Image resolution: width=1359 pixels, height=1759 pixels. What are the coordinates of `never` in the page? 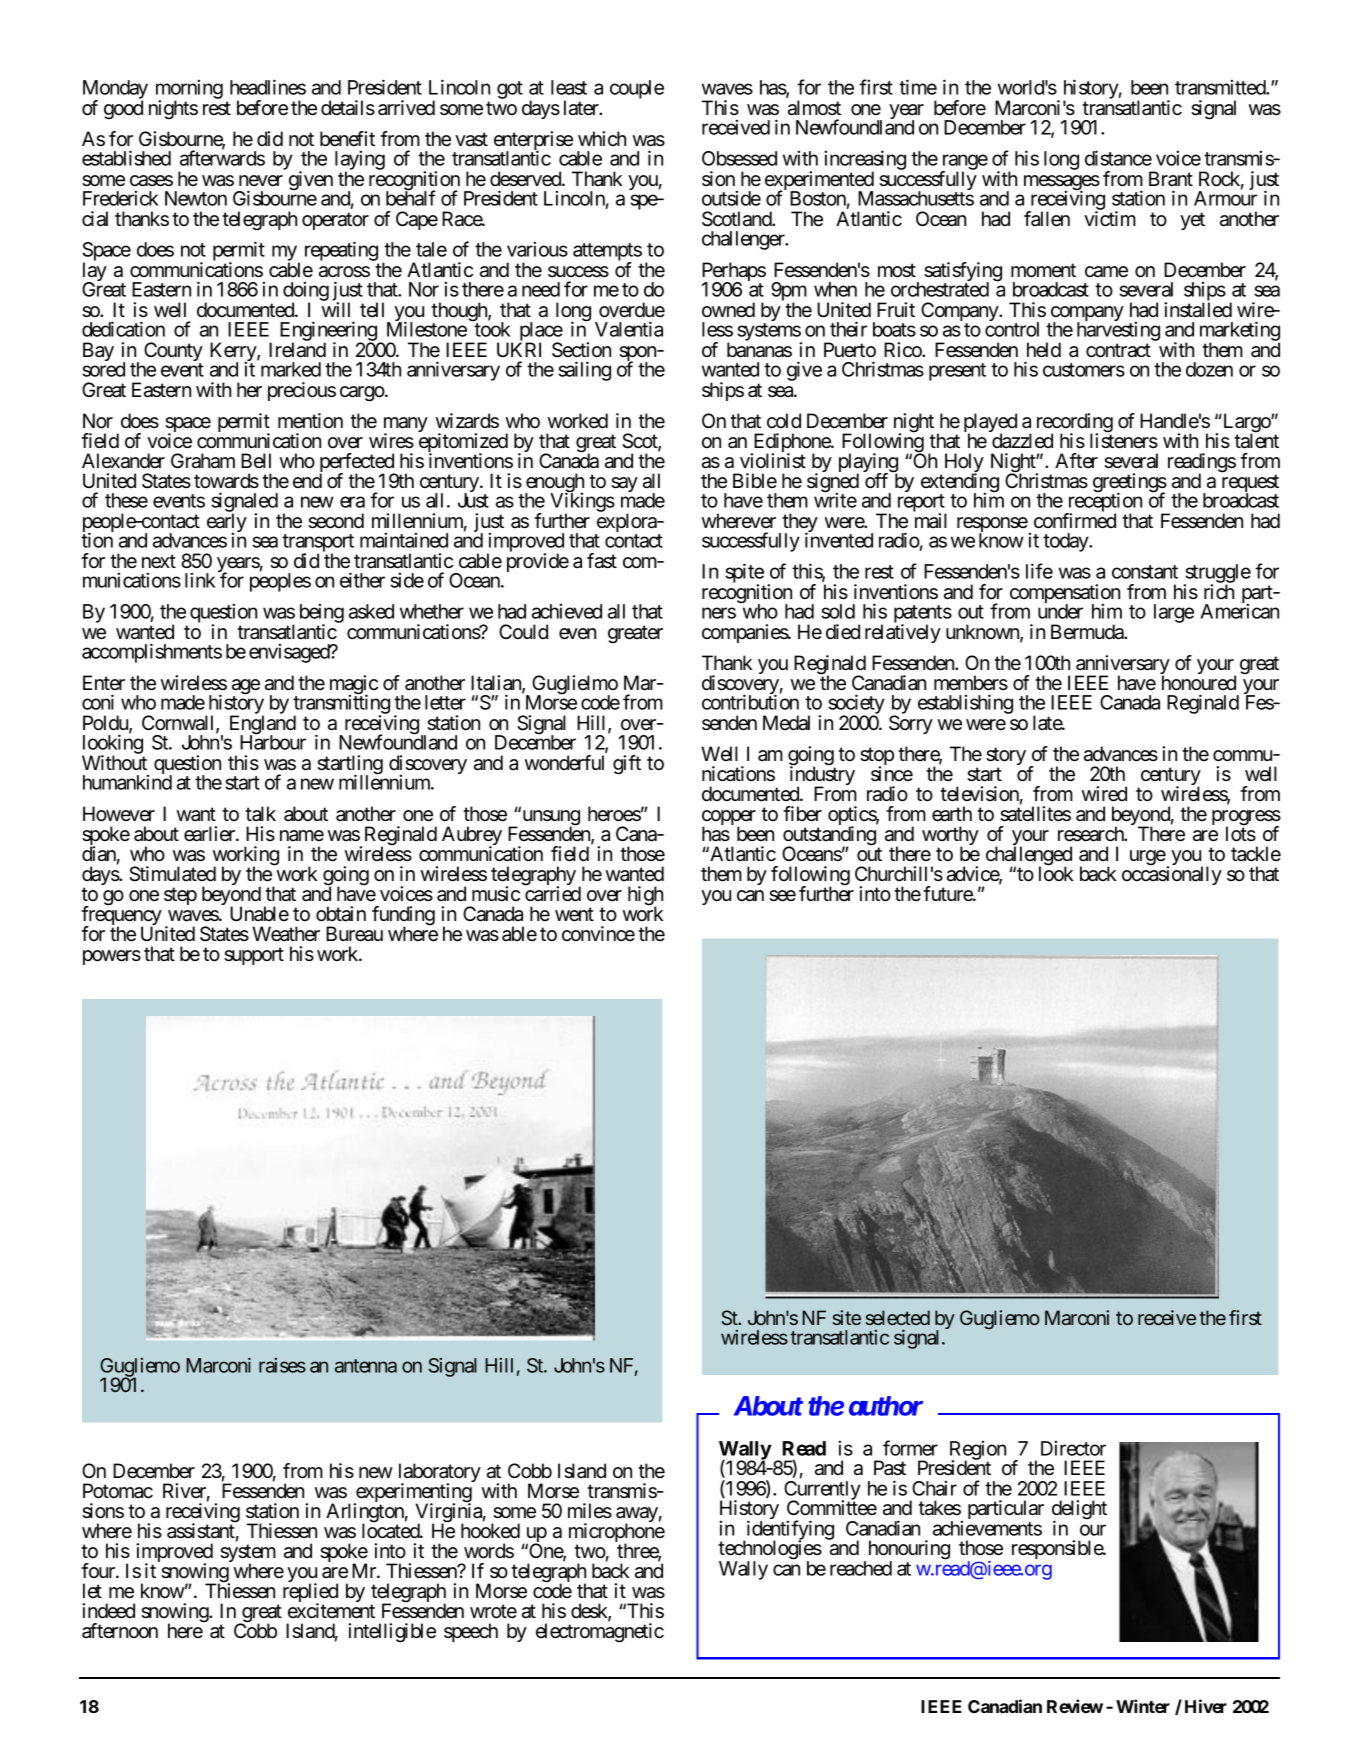 It's located at (261, 180).
